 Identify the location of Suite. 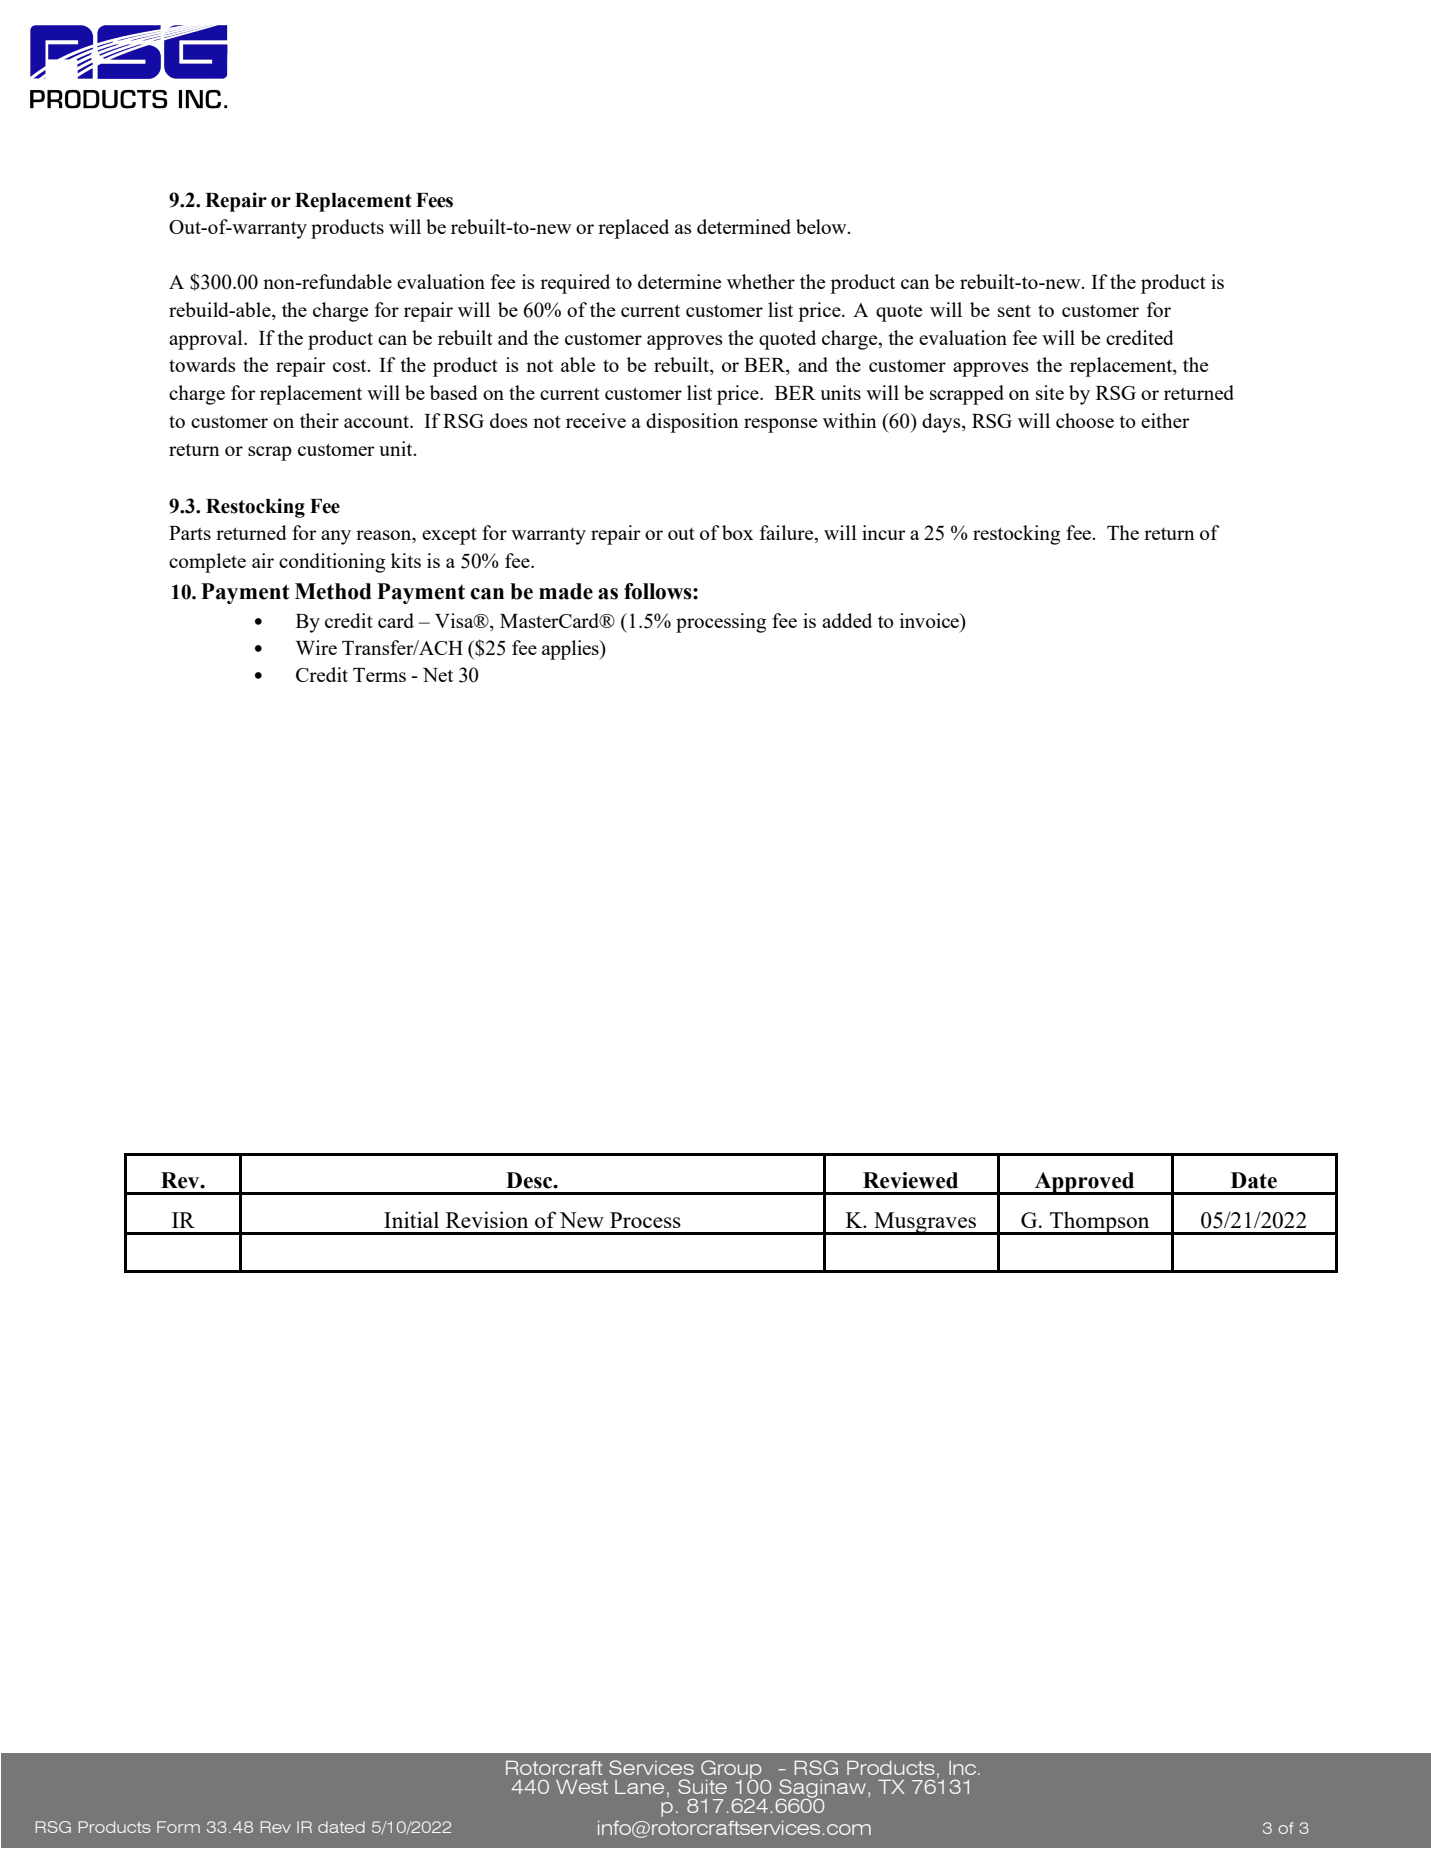
(702, 1786).
